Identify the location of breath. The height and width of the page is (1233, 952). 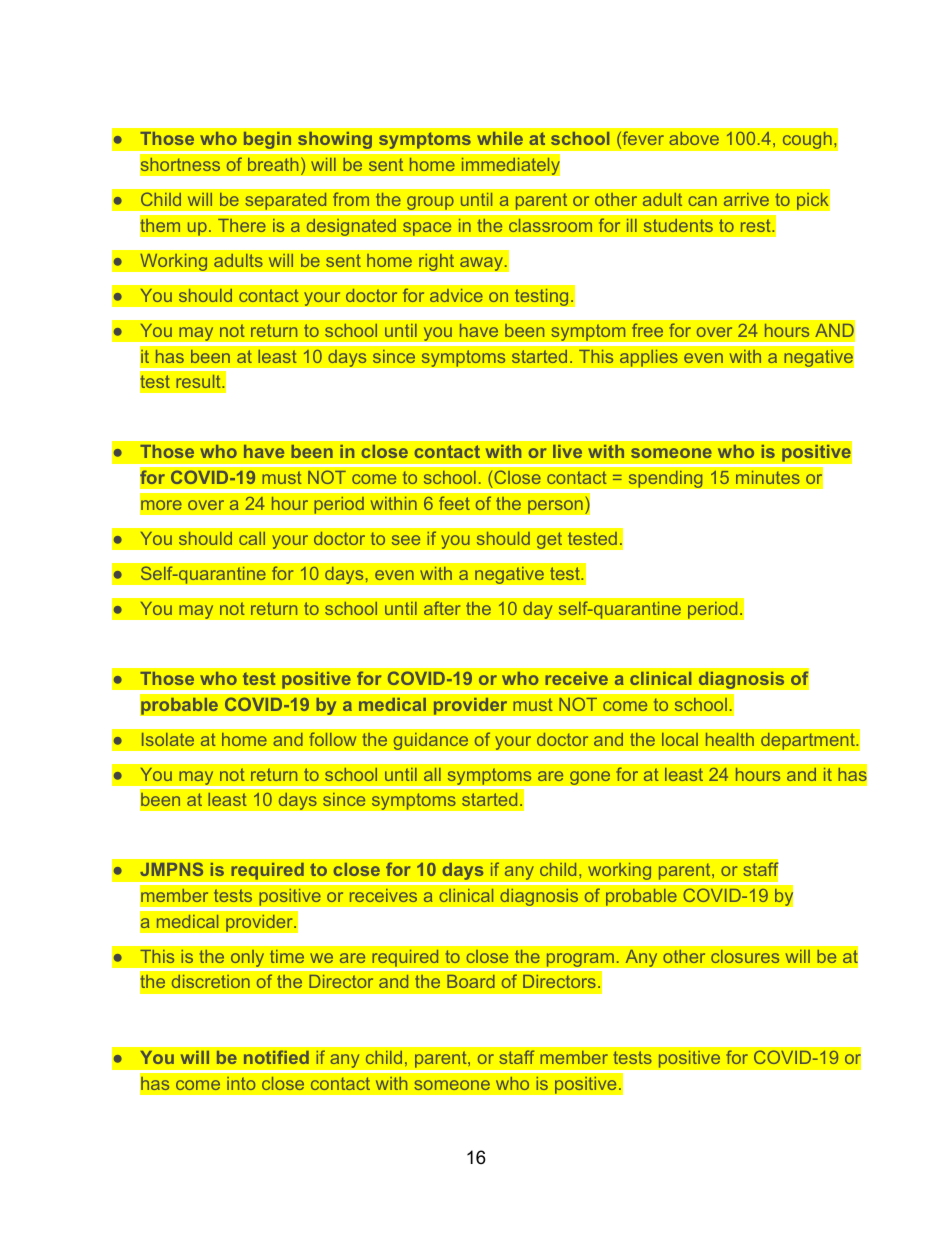
(273, 164).
